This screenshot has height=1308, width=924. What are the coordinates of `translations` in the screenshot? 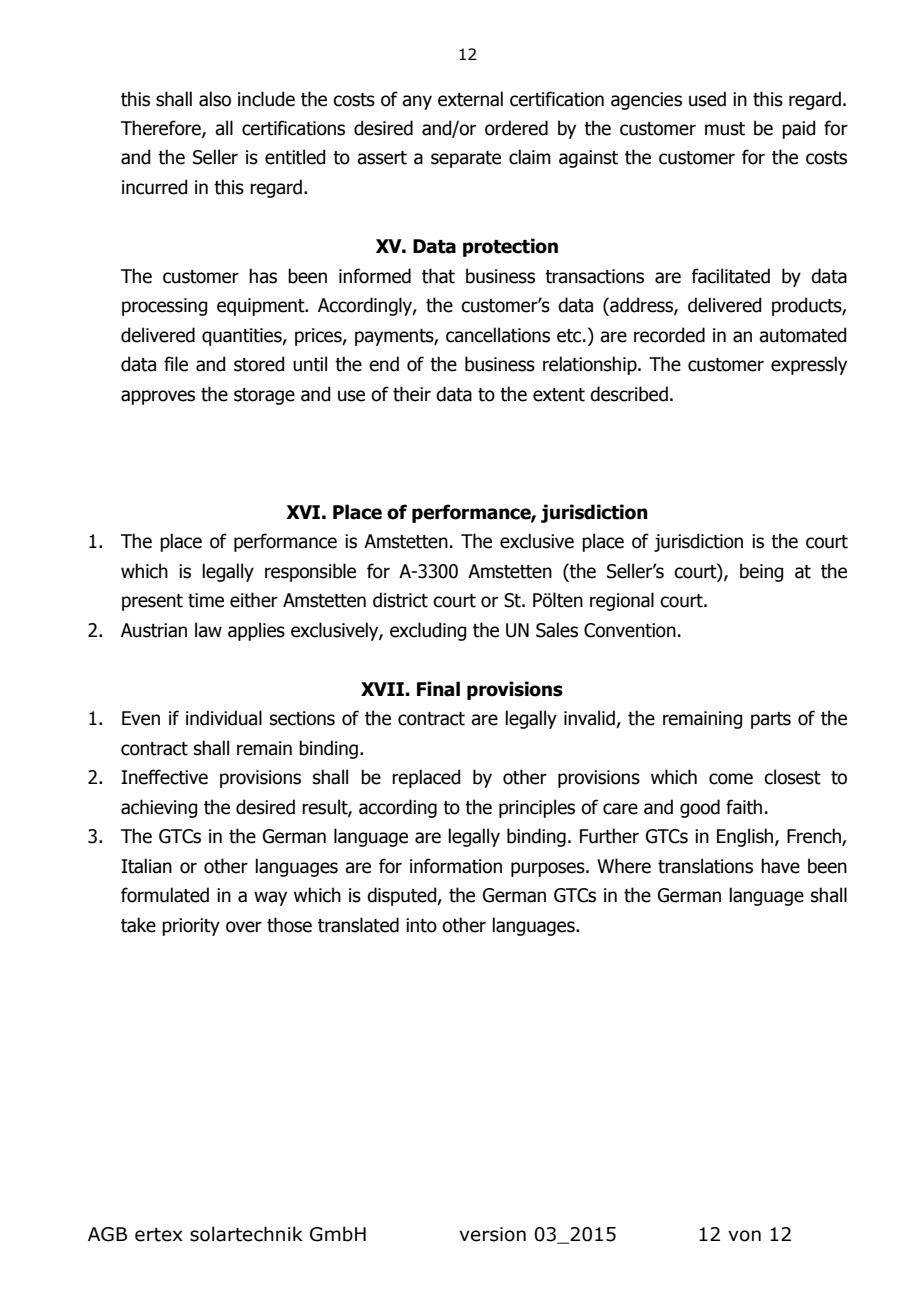 It's located at (705, 866).
